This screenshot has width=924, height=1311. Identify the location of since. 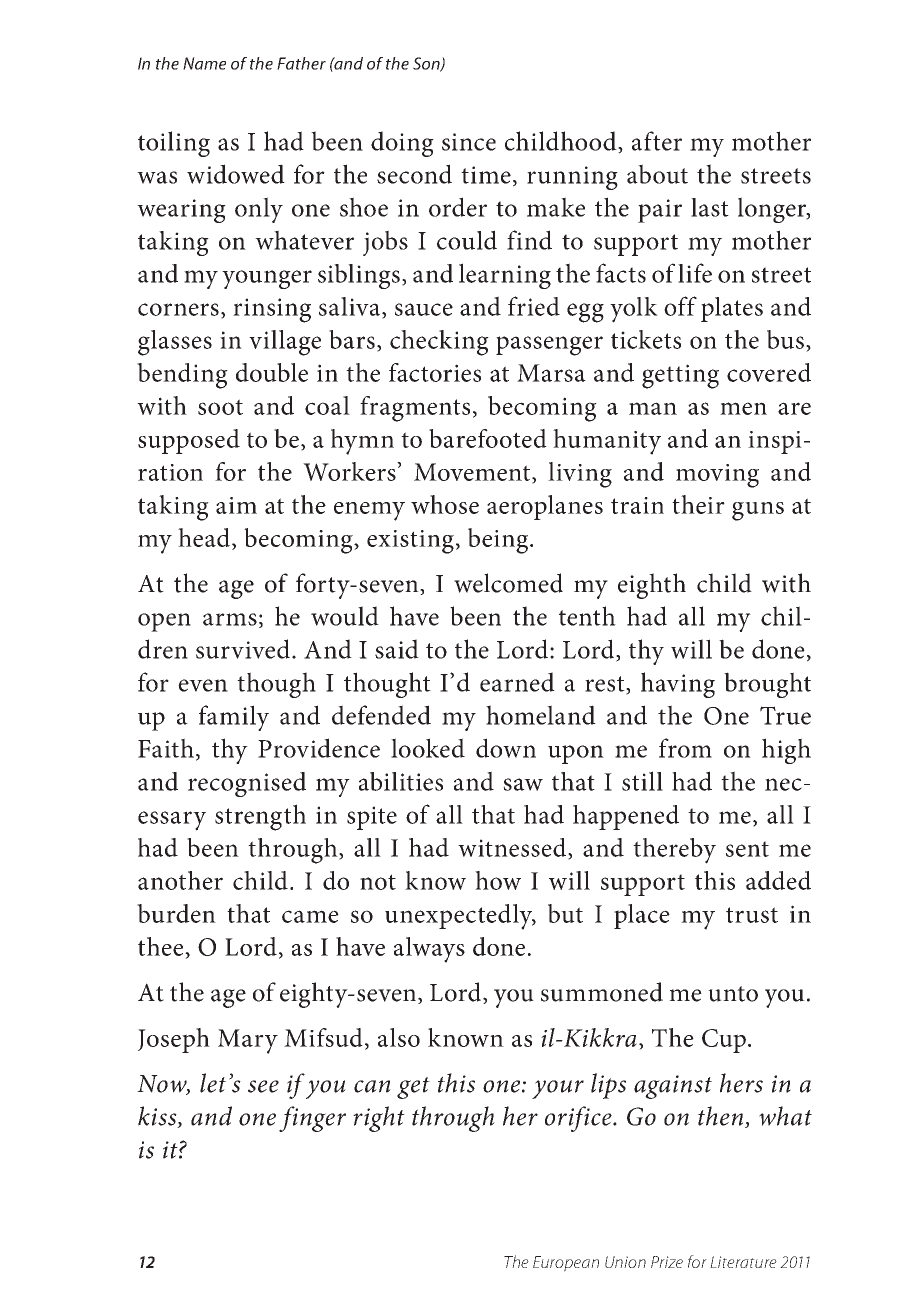
(469, 142).
